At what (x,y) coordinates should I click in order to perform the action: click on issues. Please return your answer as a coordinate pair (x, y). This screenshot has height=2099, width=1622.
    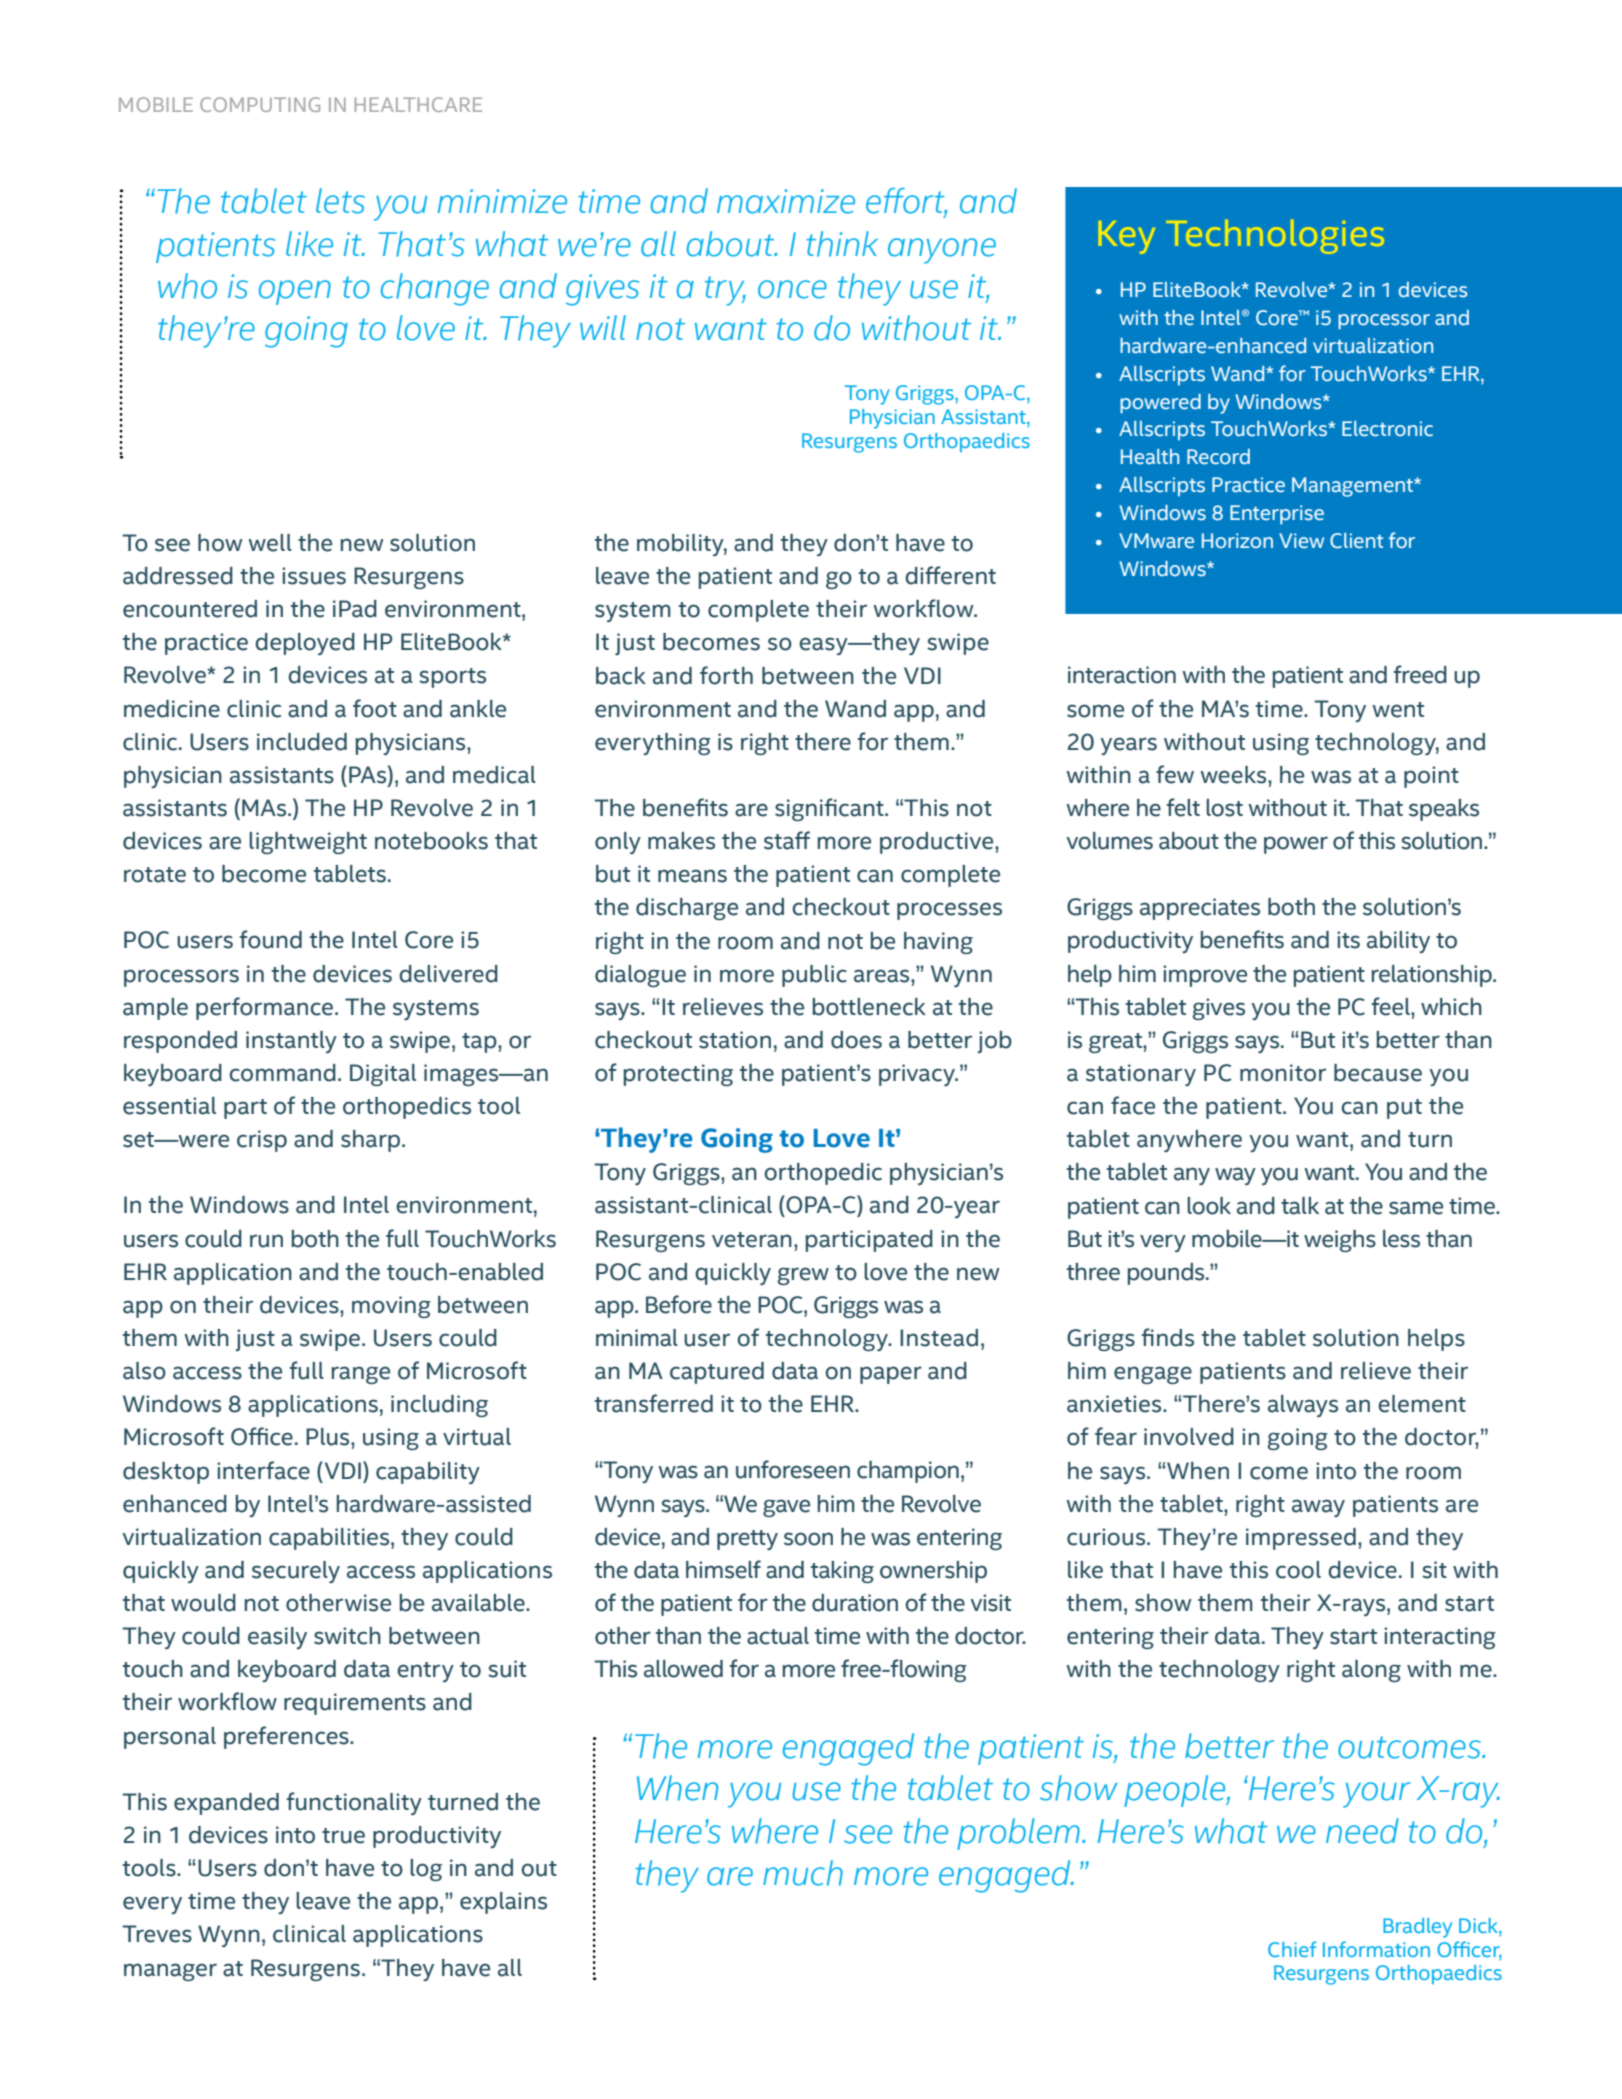
    Looking at the image, I should click on (314, 576).
